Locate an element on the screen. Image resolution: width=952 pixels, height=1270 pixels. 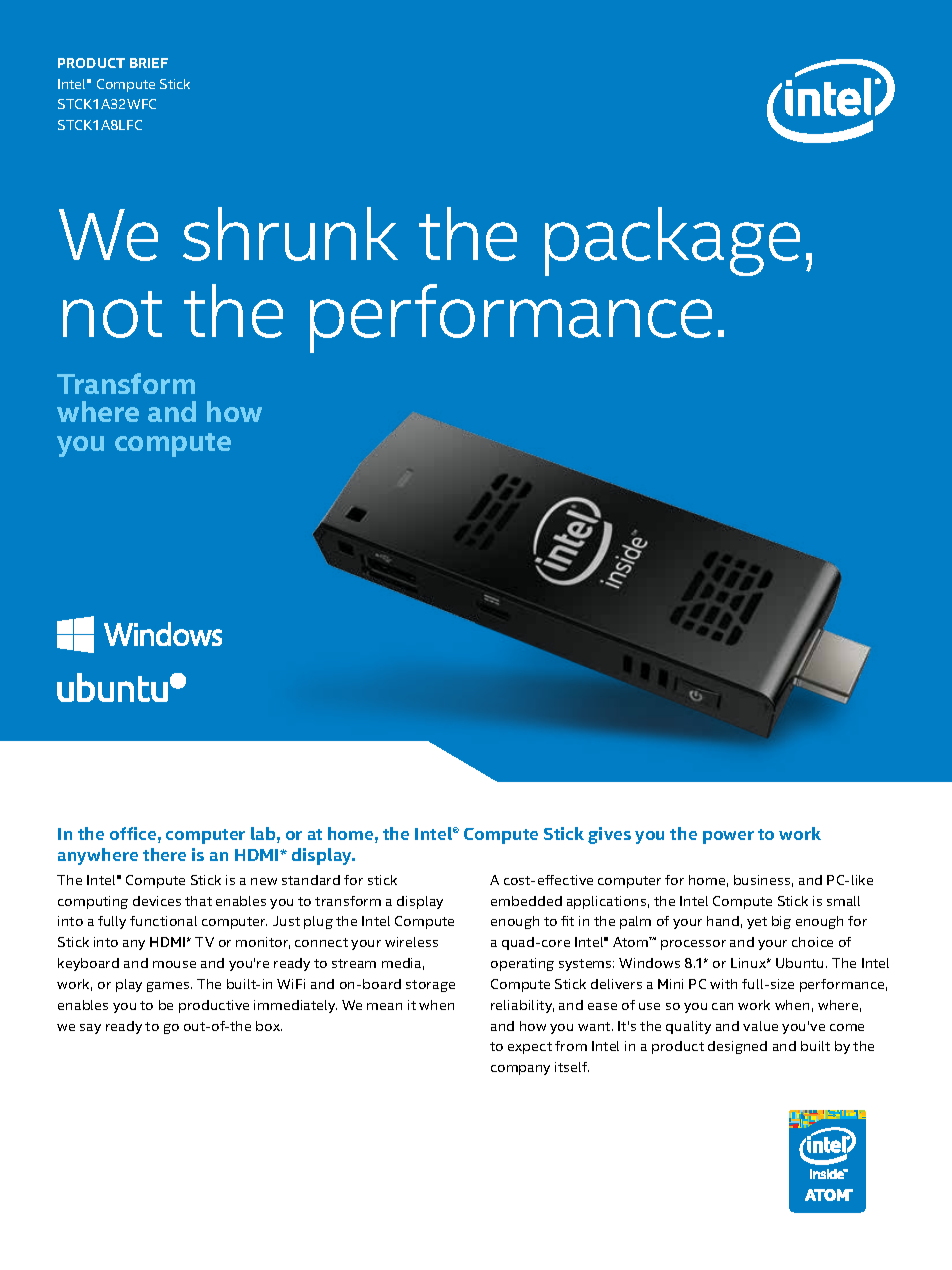
package is located at coordinates (672, 241).
